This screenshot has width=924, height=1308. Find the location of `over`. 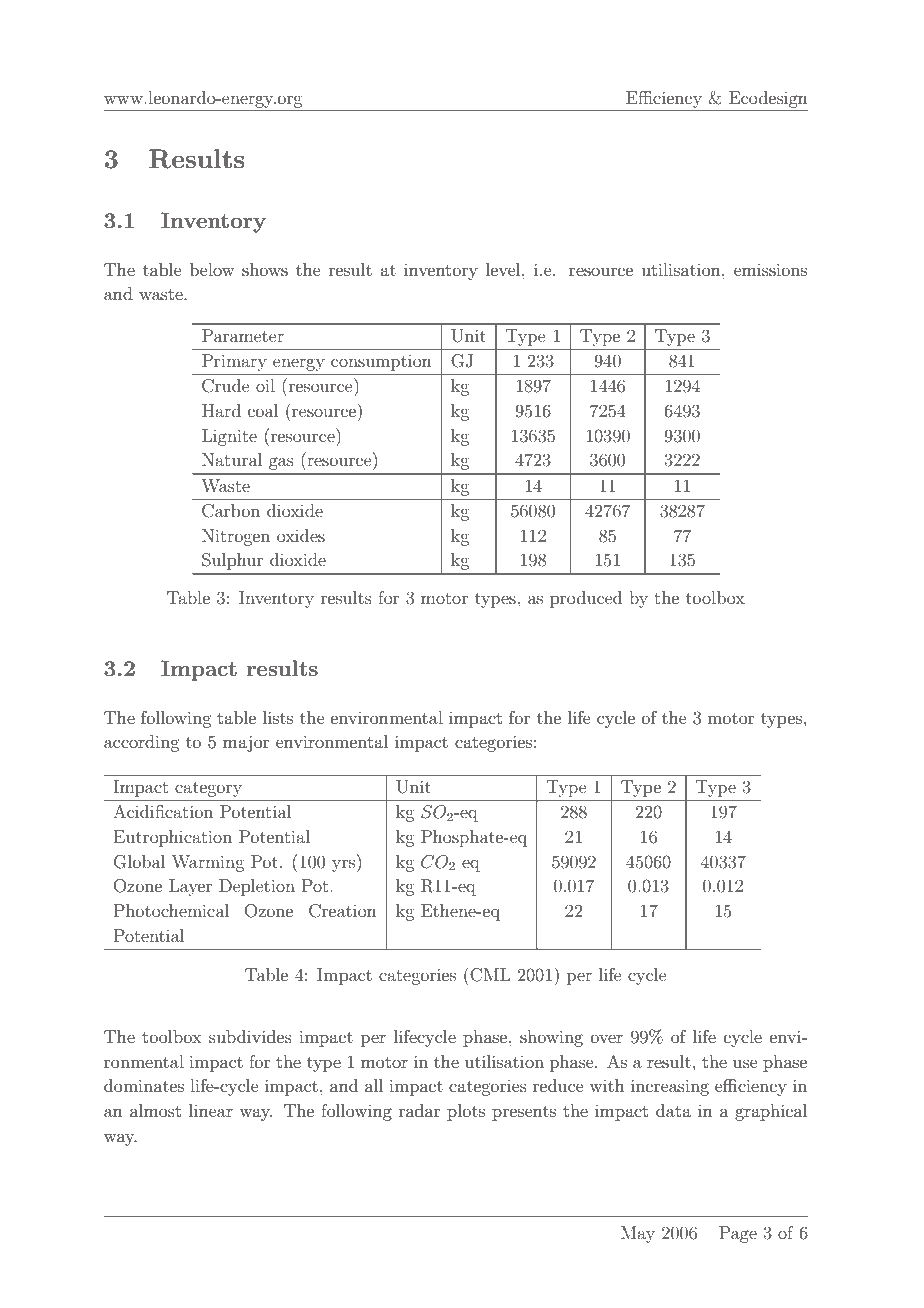

over is located at coordinates (607, 1038).
